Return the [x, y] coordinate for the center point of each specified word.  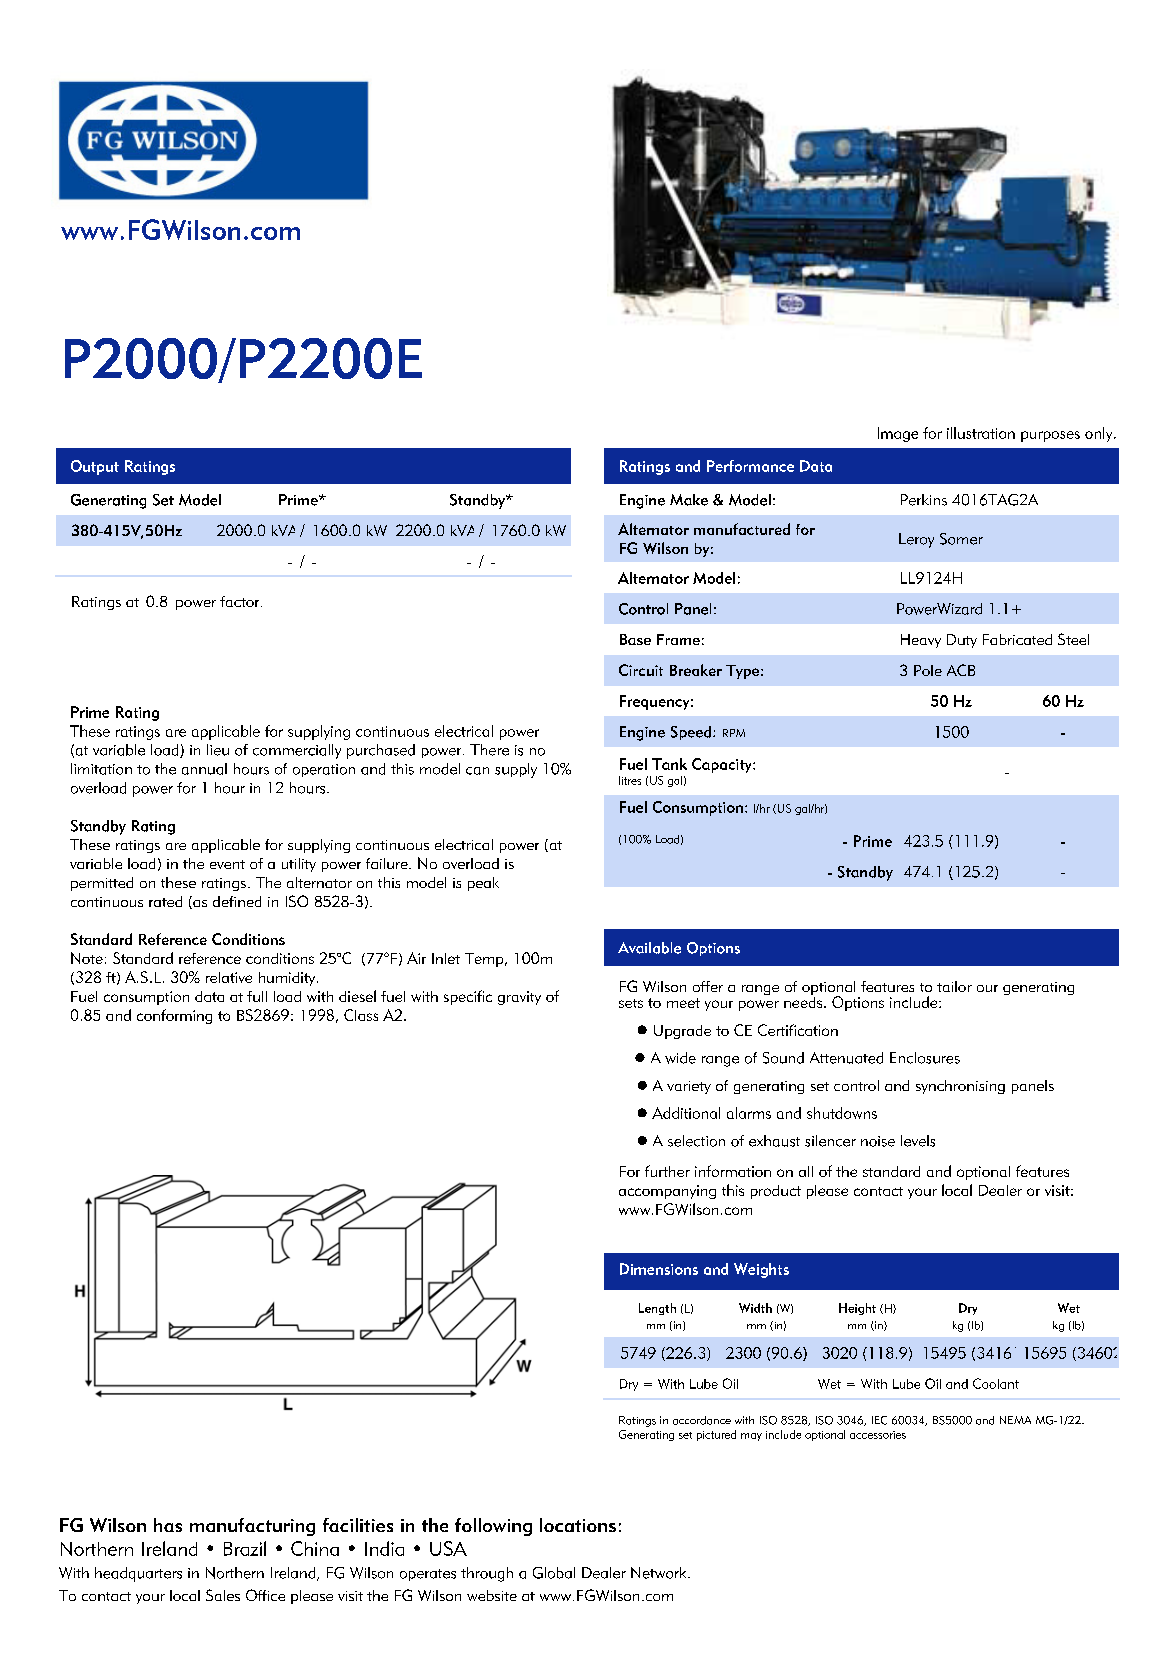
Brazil [245, 1548]
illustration [981, 433]
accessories [878, 1435]
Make [689, 500]
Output [95, 467]
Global [554, 1573]
